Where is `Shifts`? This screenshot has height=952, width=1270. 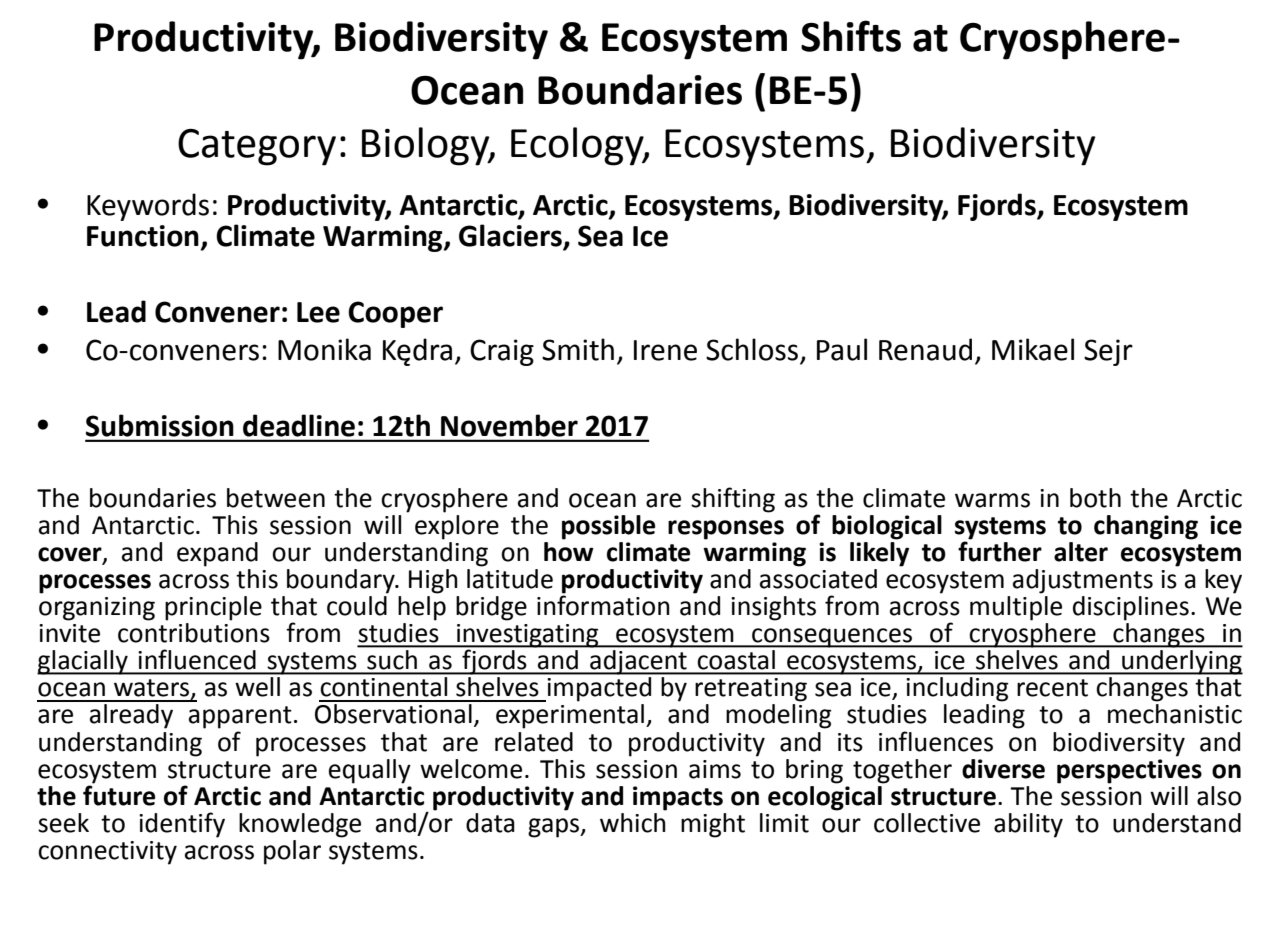
Shifts is located at coordinates (851, 36).
